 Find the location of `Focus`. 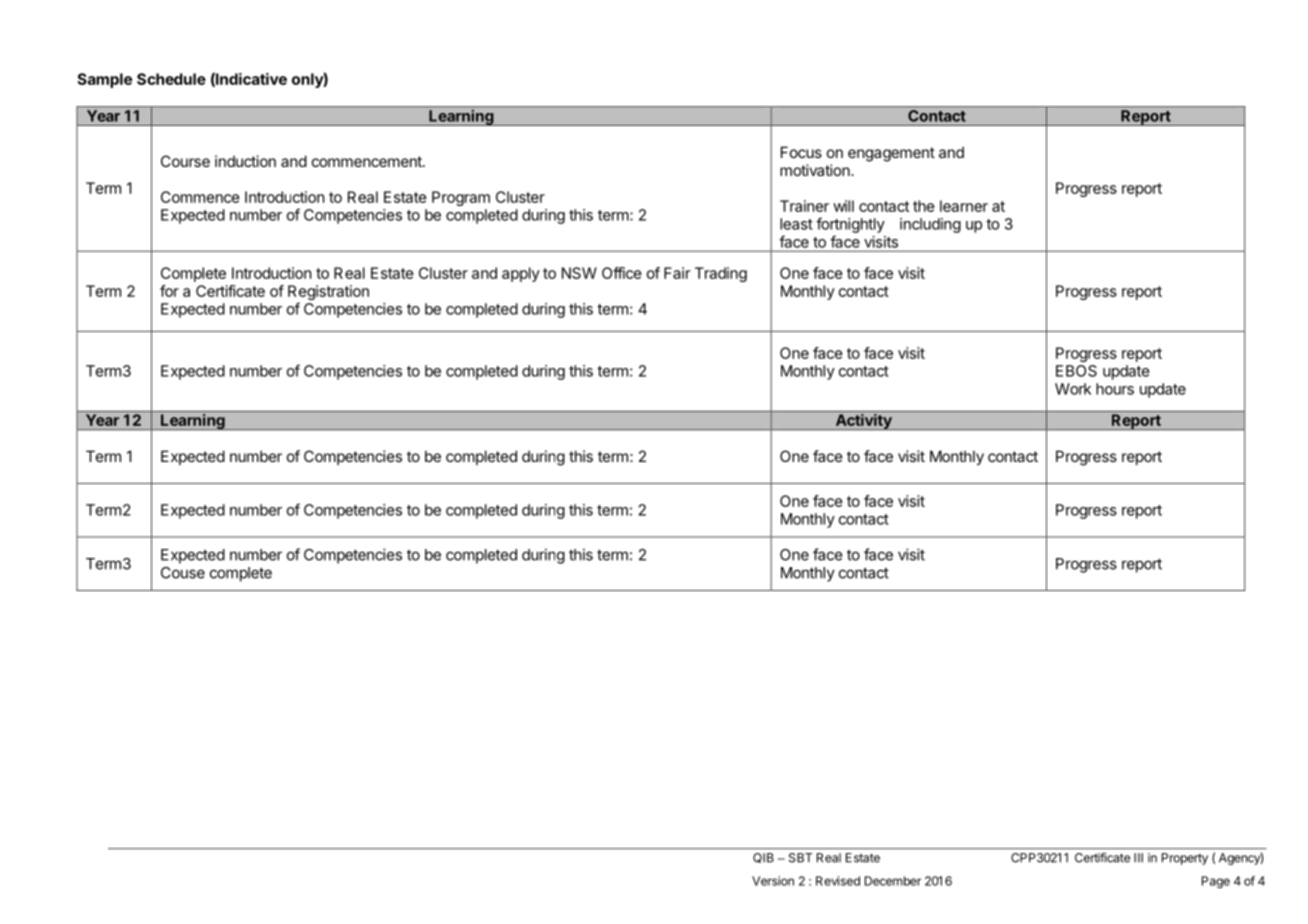

Focus is located at coordinates (801, 152).
